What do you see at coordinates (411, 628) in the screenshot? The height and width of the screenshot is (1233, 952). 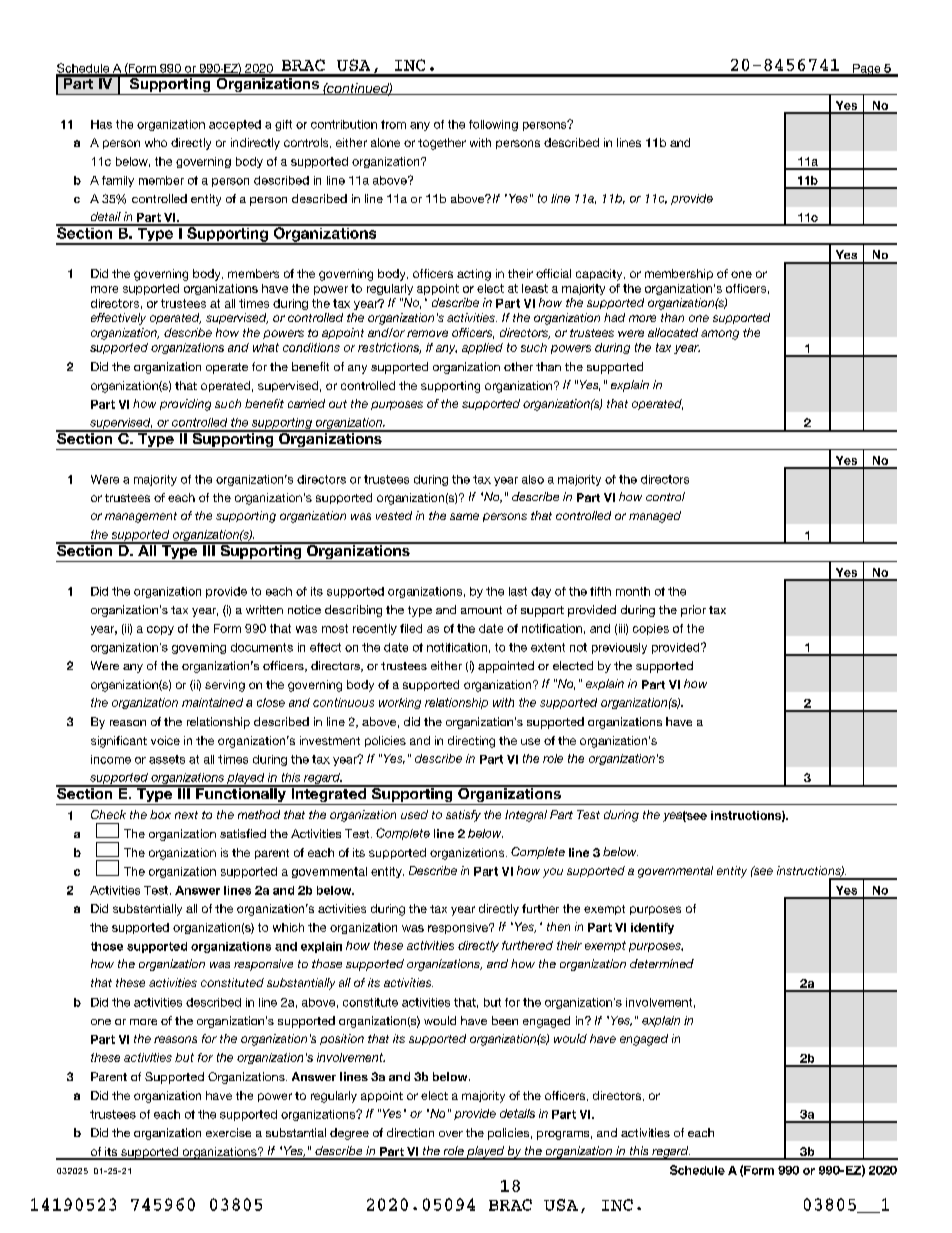 I see `filed` at bounding box center [411, 628].
